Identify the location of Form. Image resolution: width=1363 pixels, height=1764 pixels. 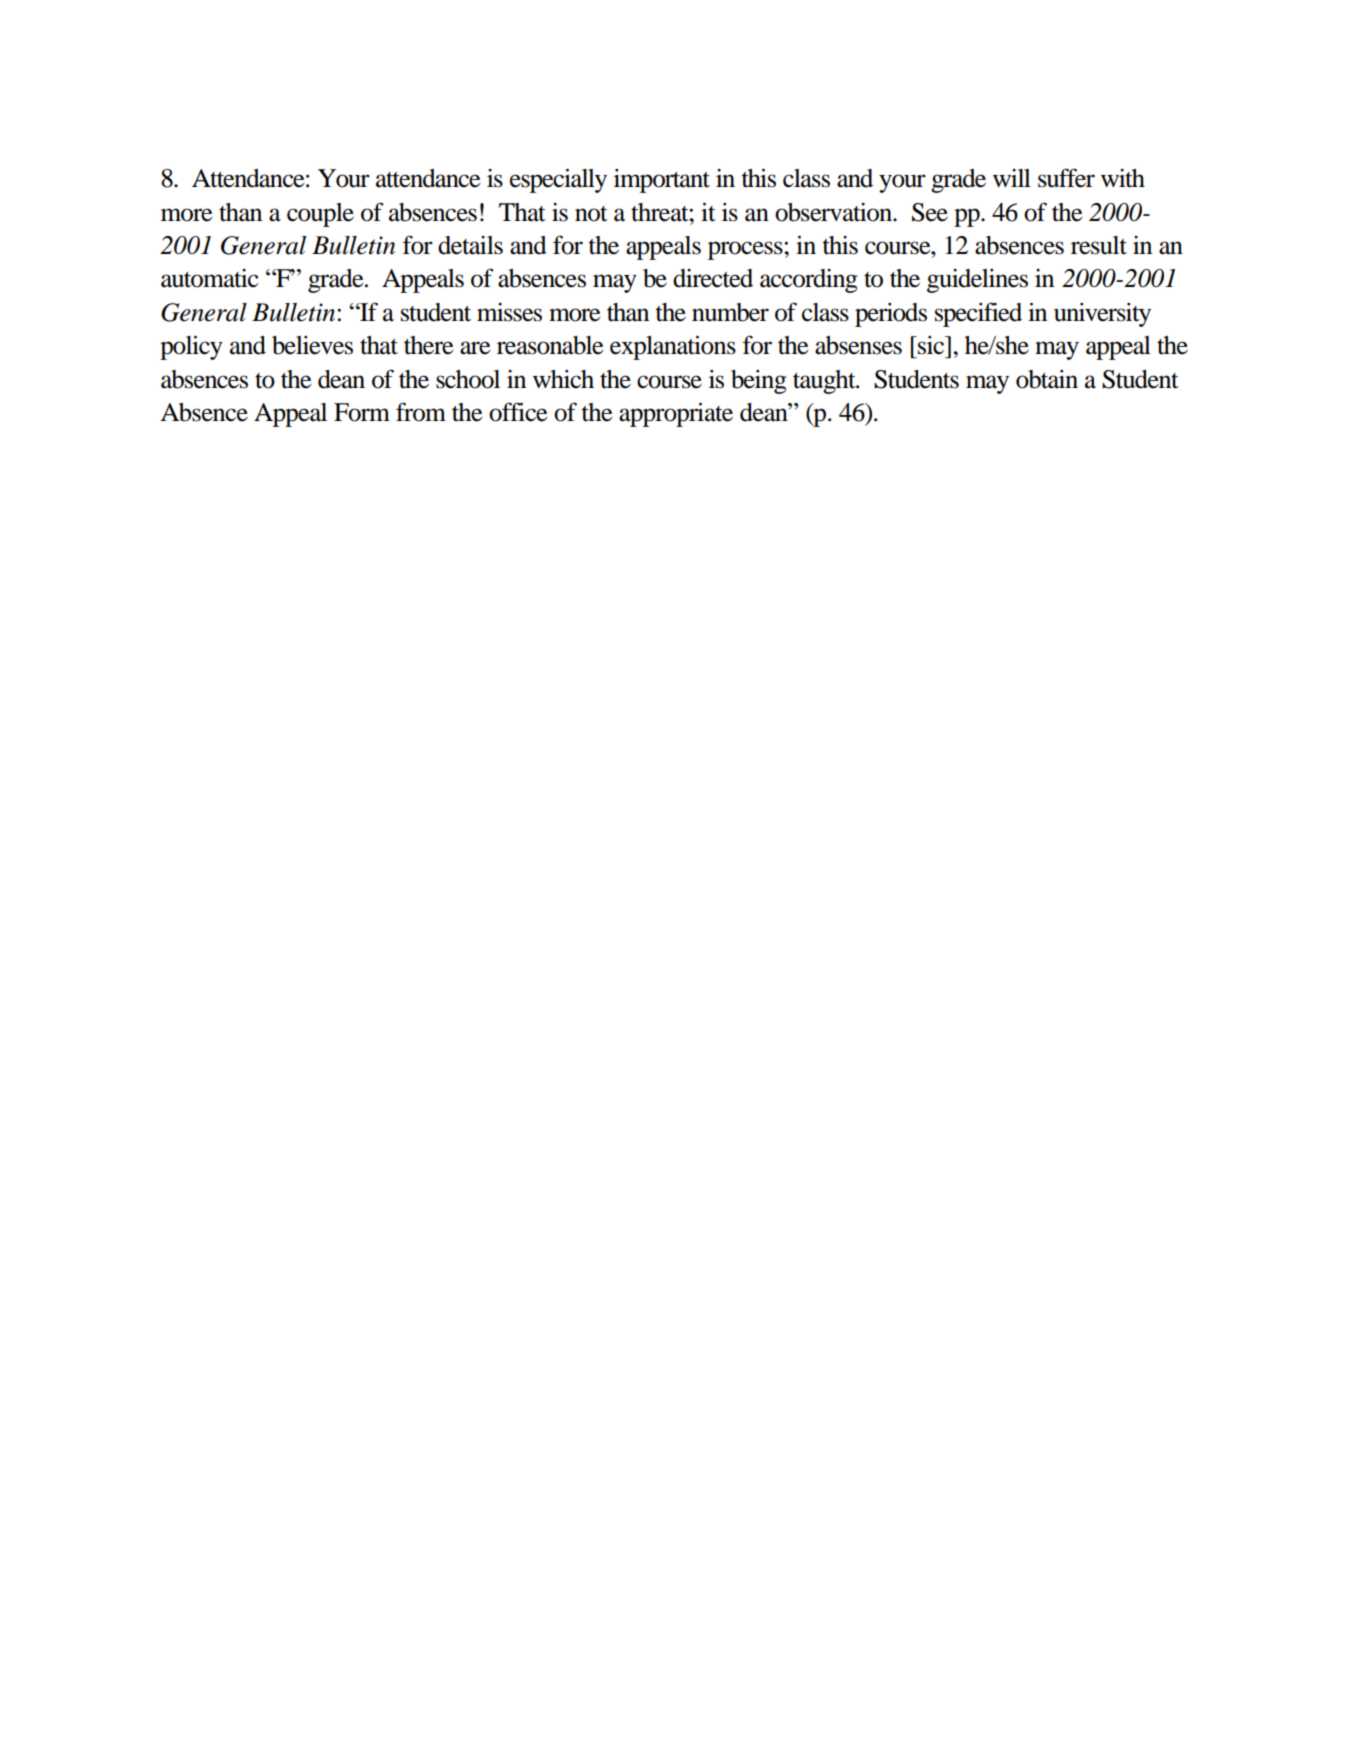
(362, 412).
